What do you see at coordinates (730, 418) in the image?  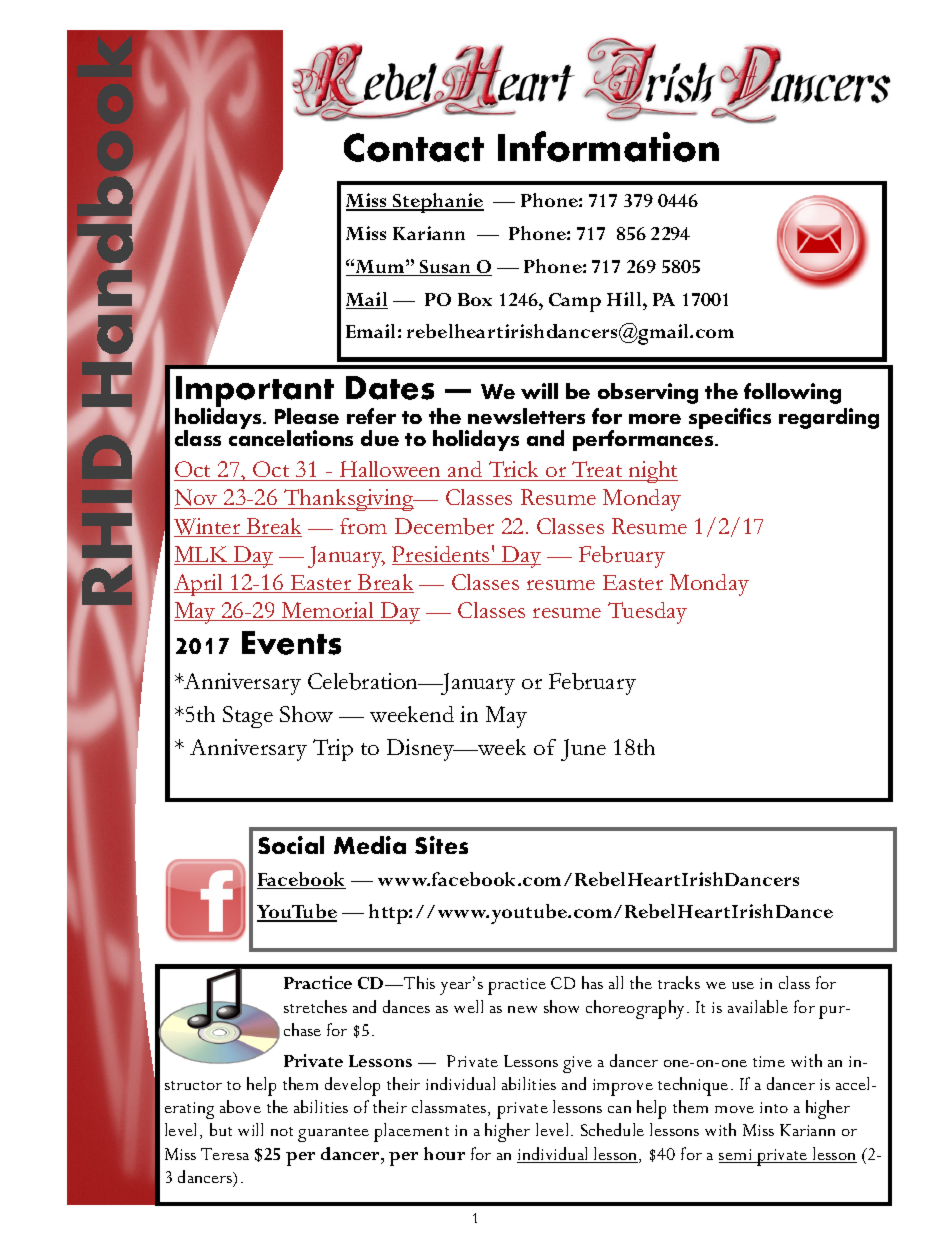 I see `specifics` at bounding box center [730, 418].
